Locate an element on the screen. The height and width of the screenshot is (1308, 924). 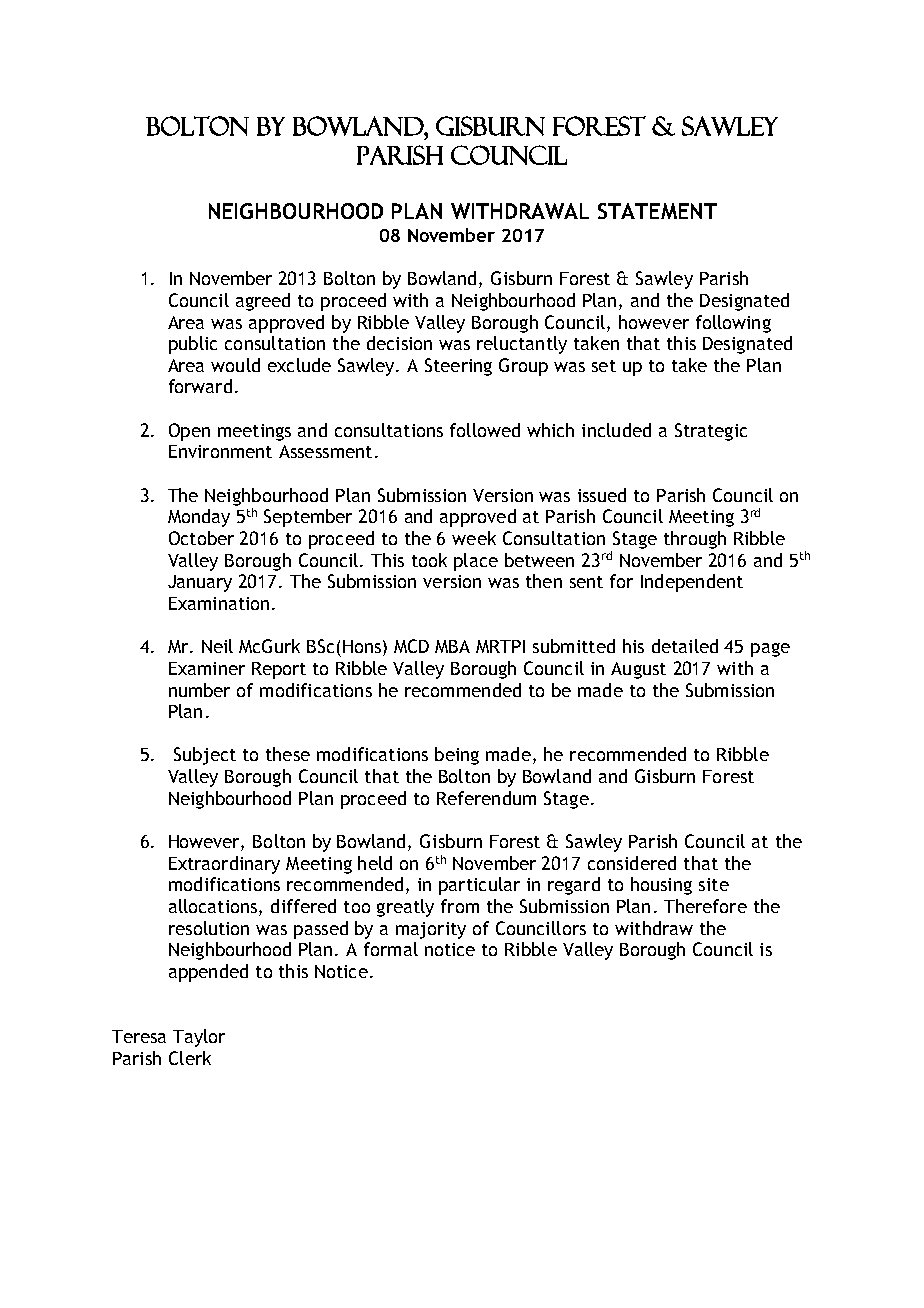
week is located at coordinates (474, 538).
